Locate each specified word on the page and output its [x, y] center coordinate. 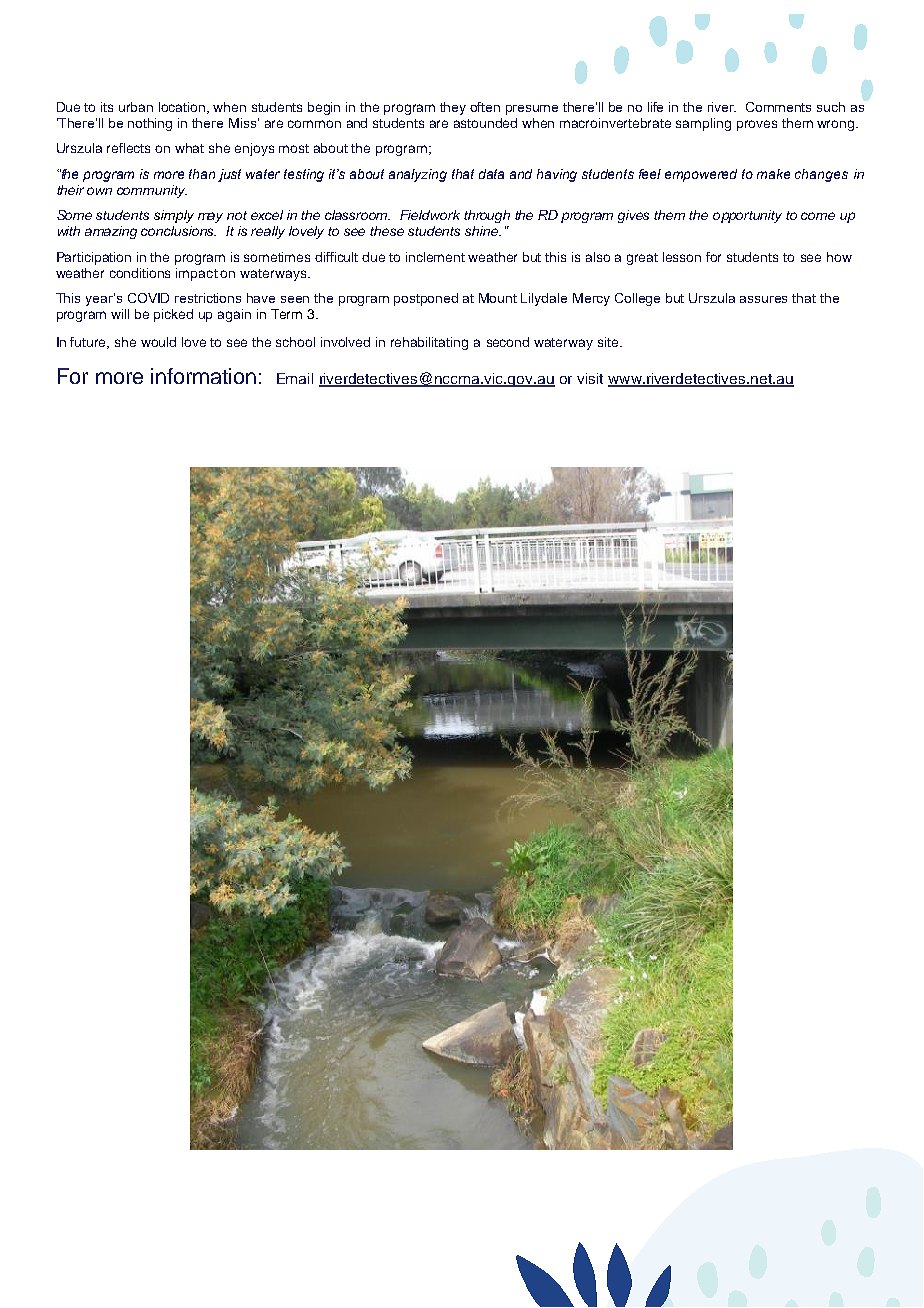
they [453, 108]
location [183, 108]
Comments [778, 107]
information [203, 376]
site [609, 342]
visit [590, 378]
